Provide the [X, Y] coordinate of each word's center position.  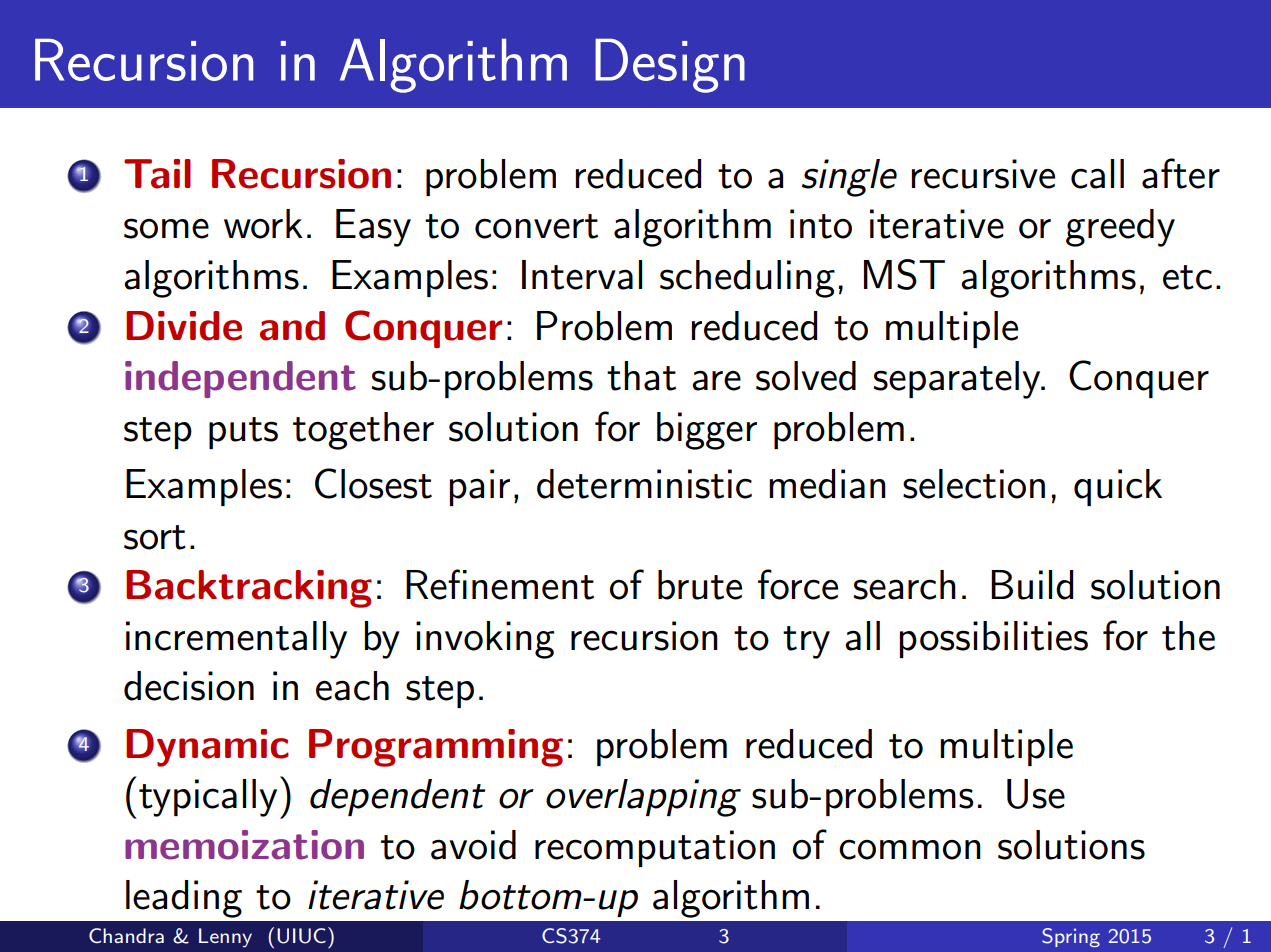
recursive [983, 174]
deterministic [644, 484]
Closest [373, 483]
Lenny [225, 938]
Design [670, 65]
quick [1118, 487]
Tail [157, 174]
